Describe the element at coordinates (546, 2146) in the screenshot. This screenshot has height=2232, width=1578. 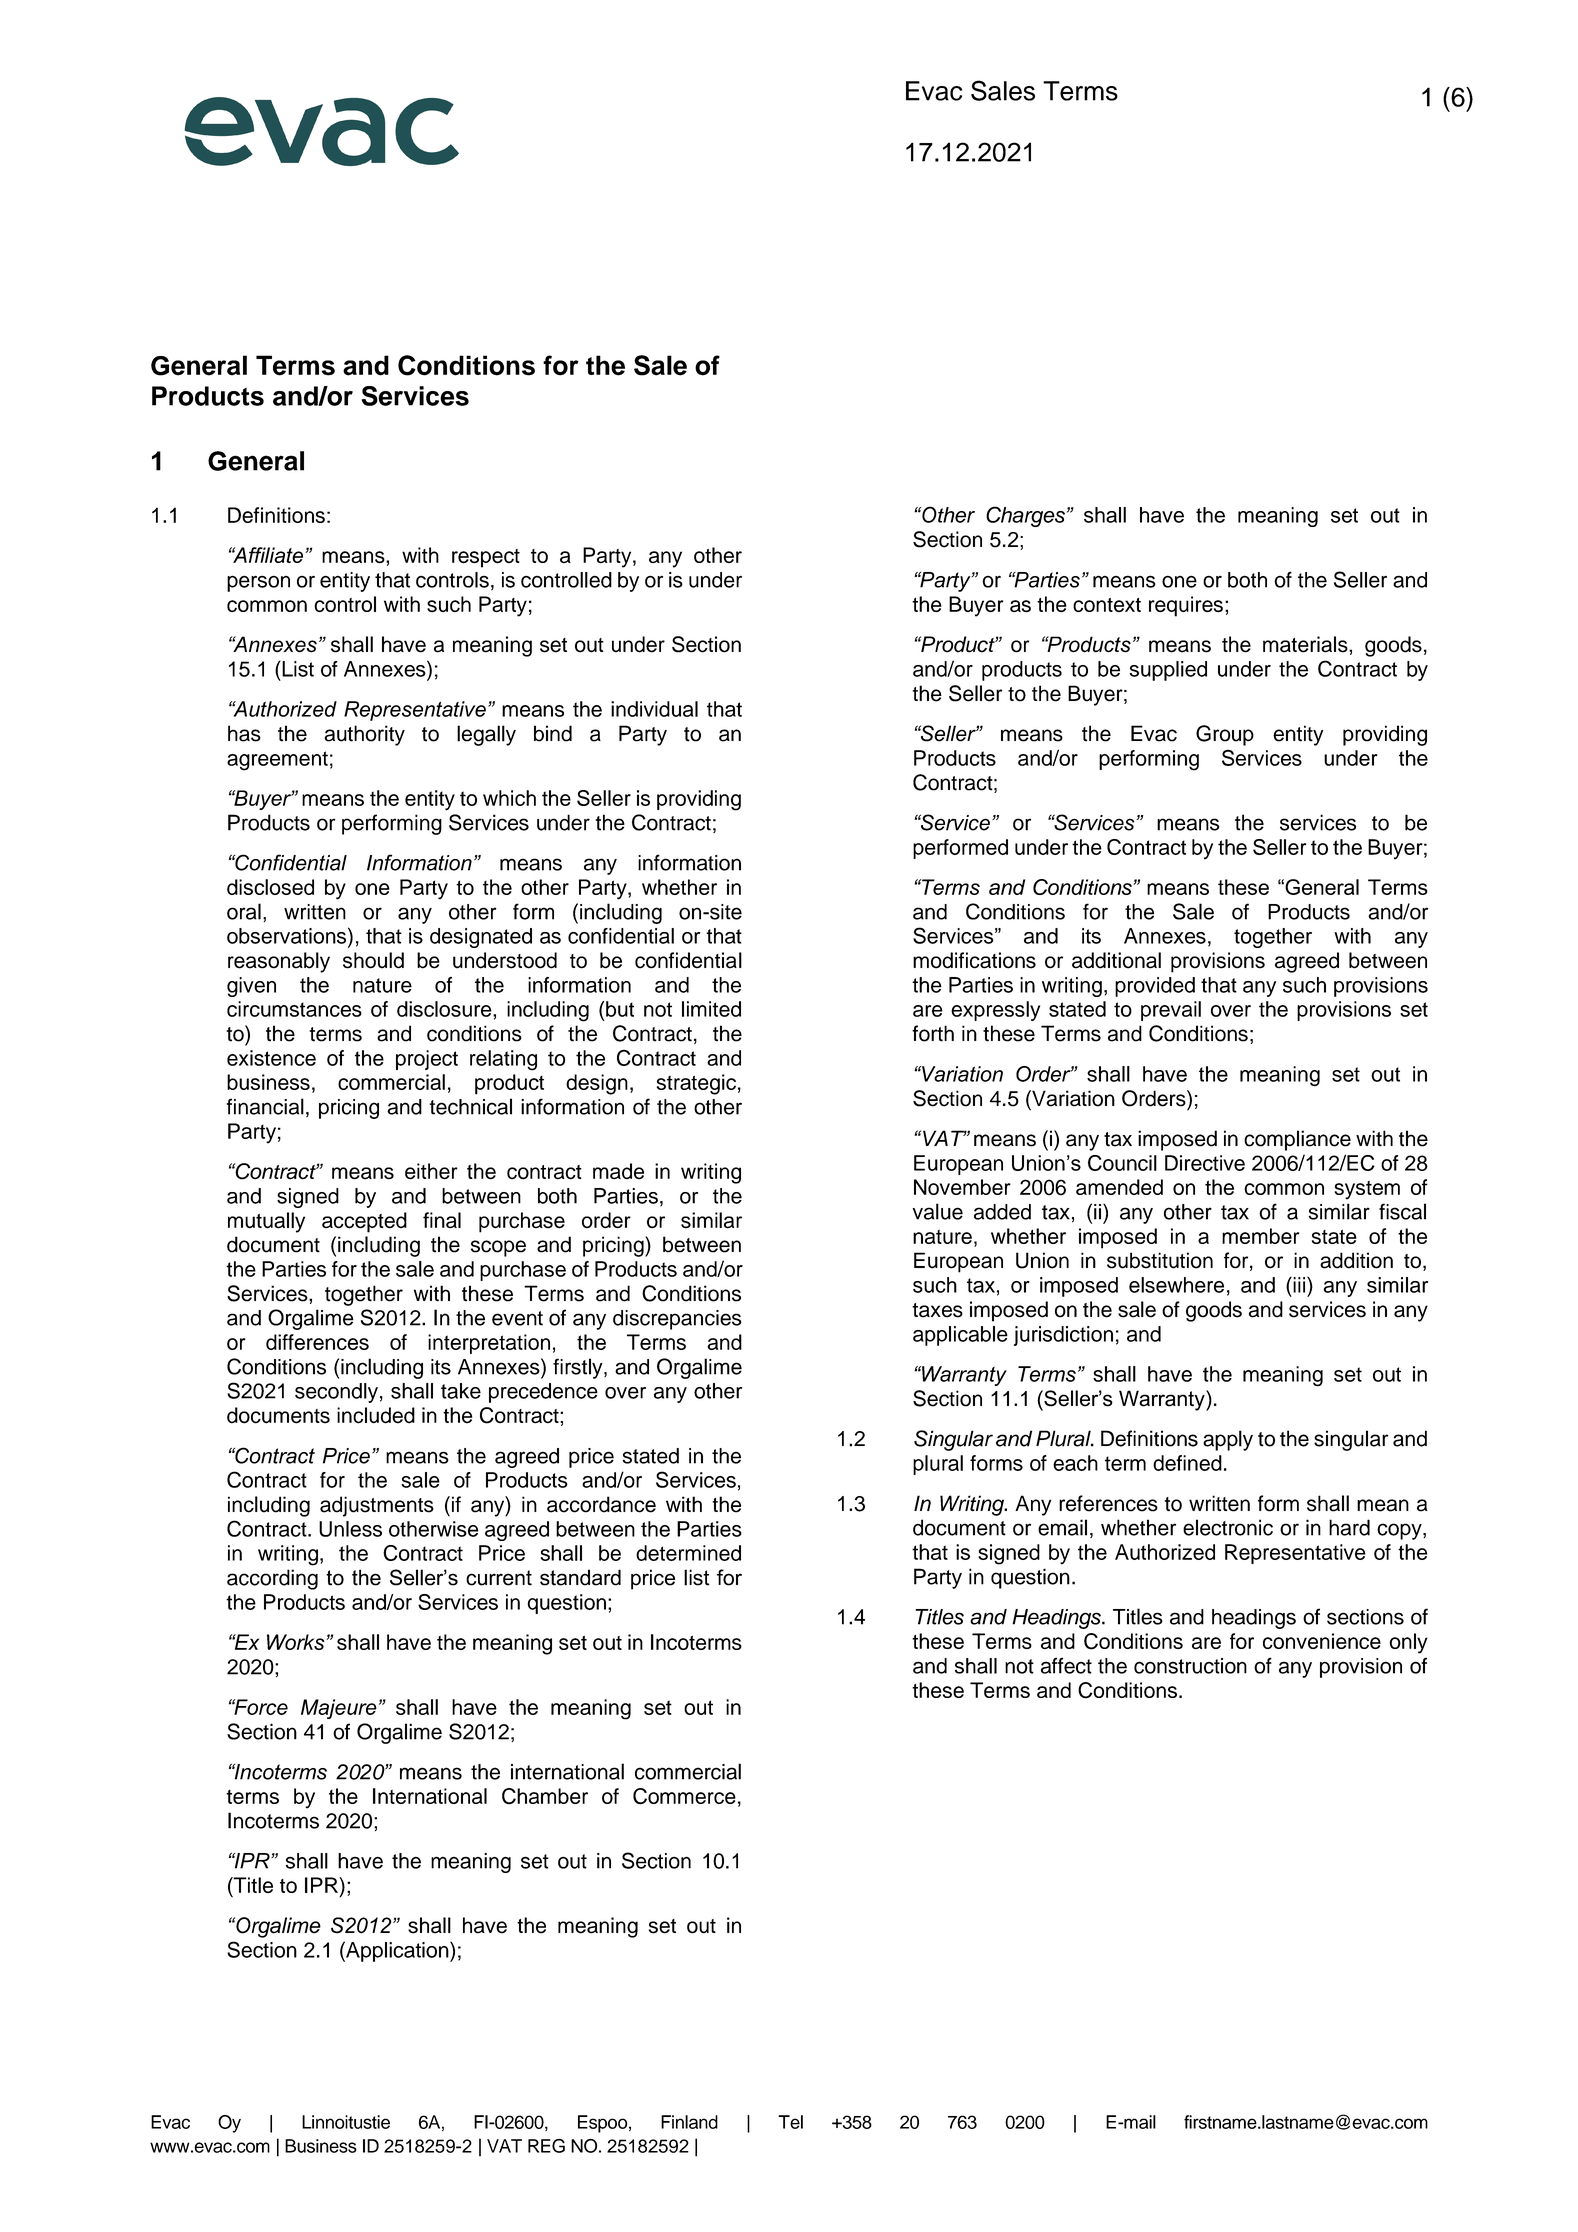
I see `REG` at that location.
